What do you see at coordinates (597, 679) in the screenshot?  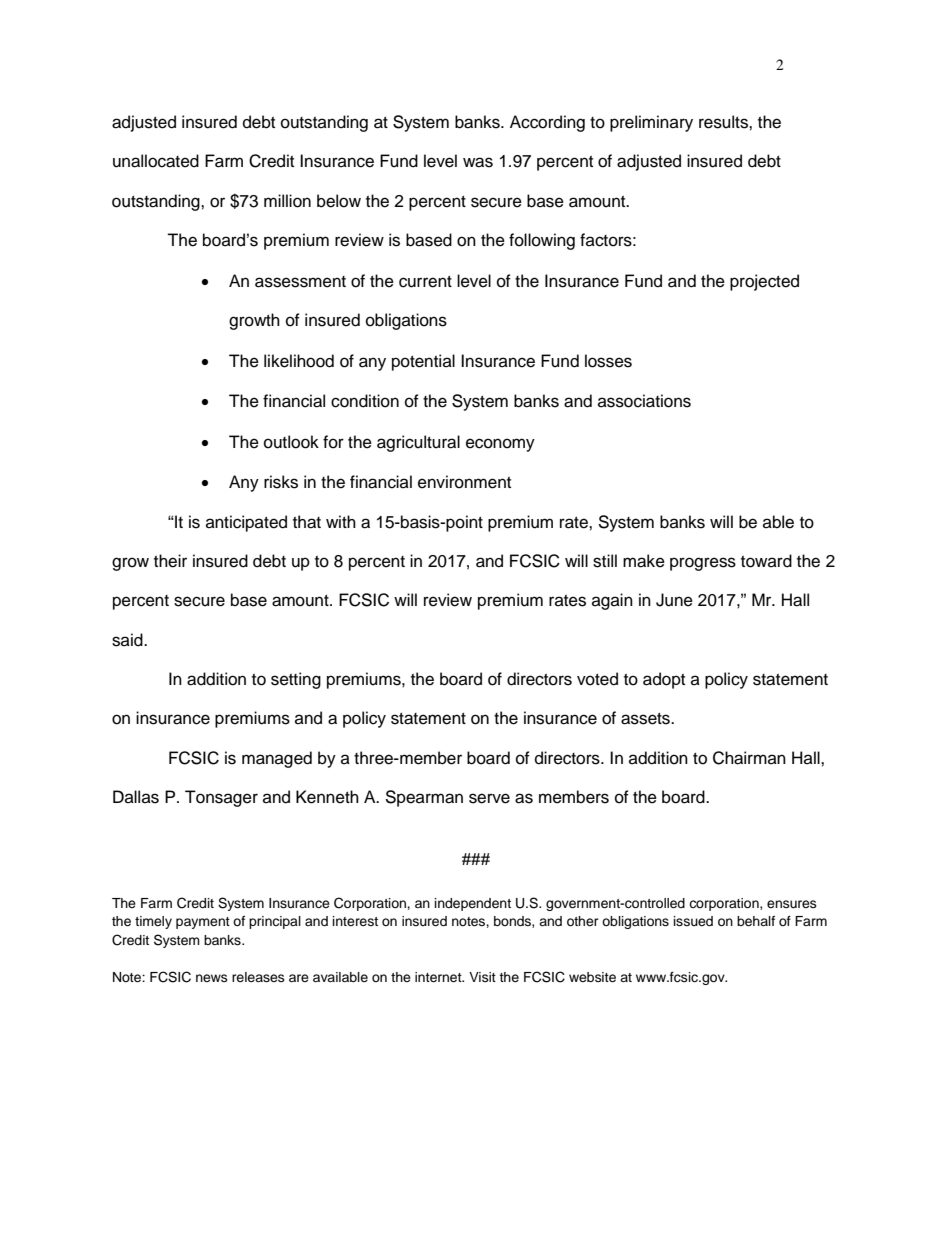 I see `voted` at bounding box center [597, 679].
